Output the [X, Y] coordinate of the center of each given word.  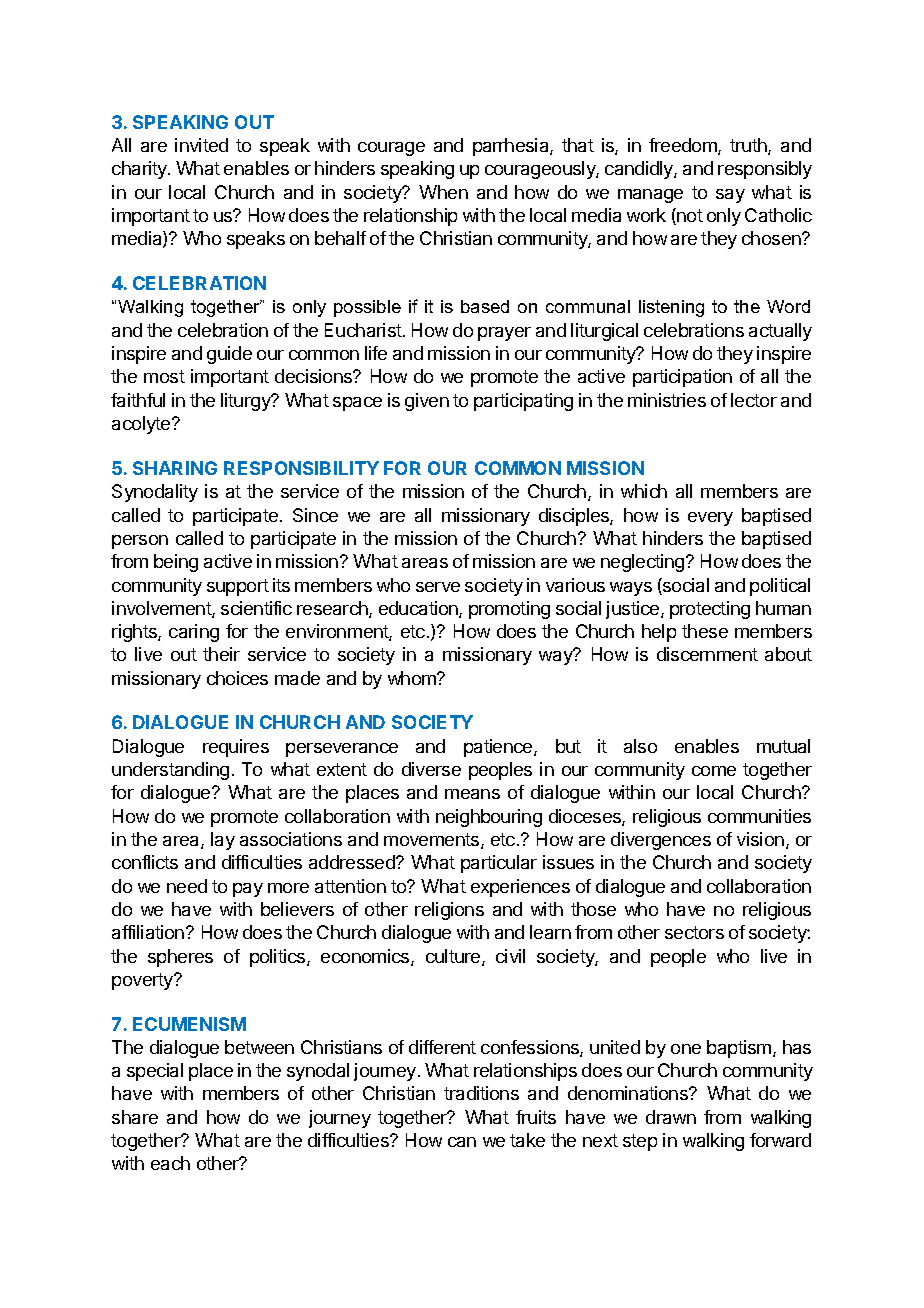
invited [201, 145]
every [710, 519]
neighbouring [489, 818]
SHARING [175, 468]
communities [759, 816]
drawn [671, 1117]
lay [223, 841]
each [170, 1163]
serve [438, 587]
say [730, 196]
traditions [481, 1093]
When [443, 192]
